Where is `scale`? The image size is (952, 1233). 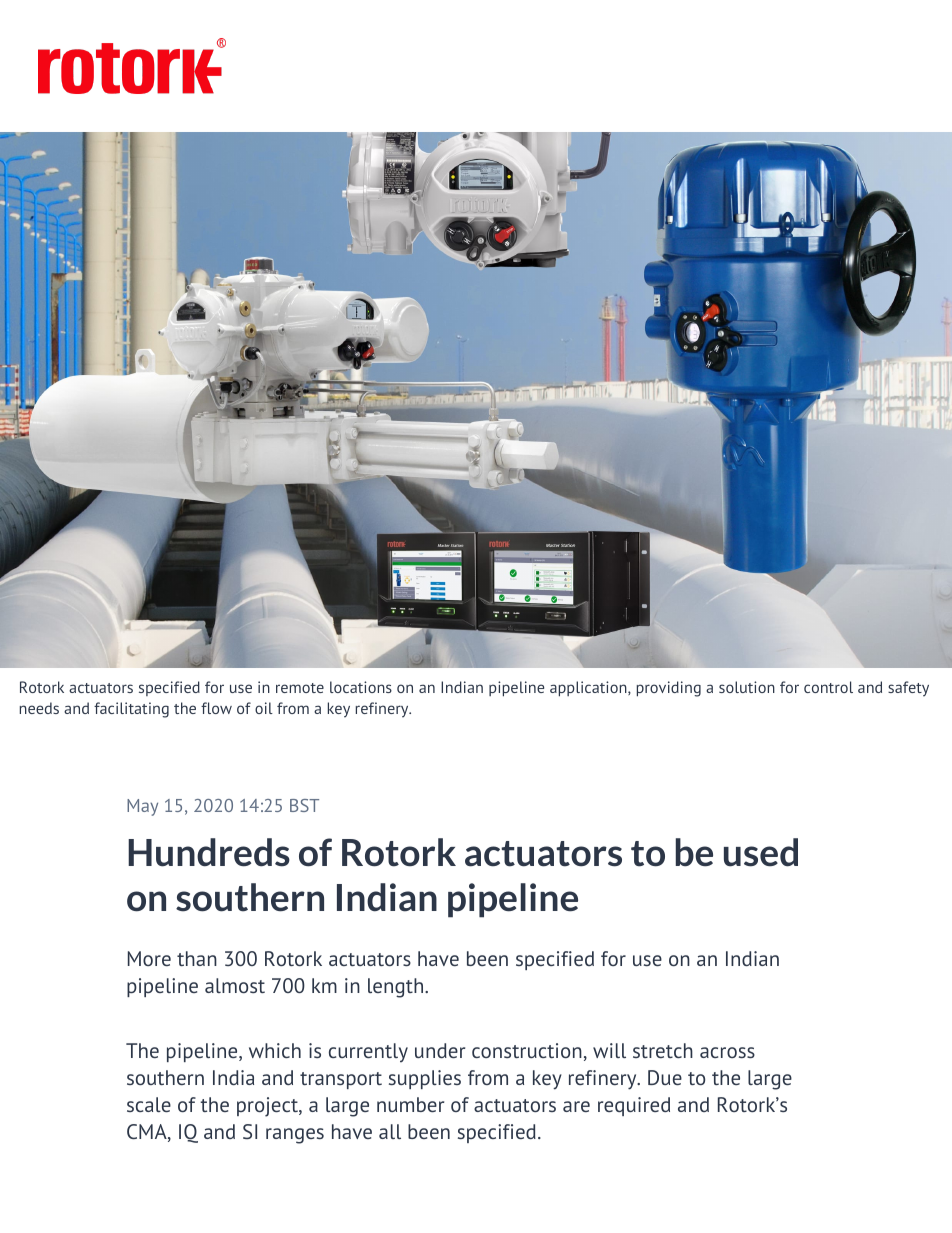 scale is located at coordinates (149, 1104).
